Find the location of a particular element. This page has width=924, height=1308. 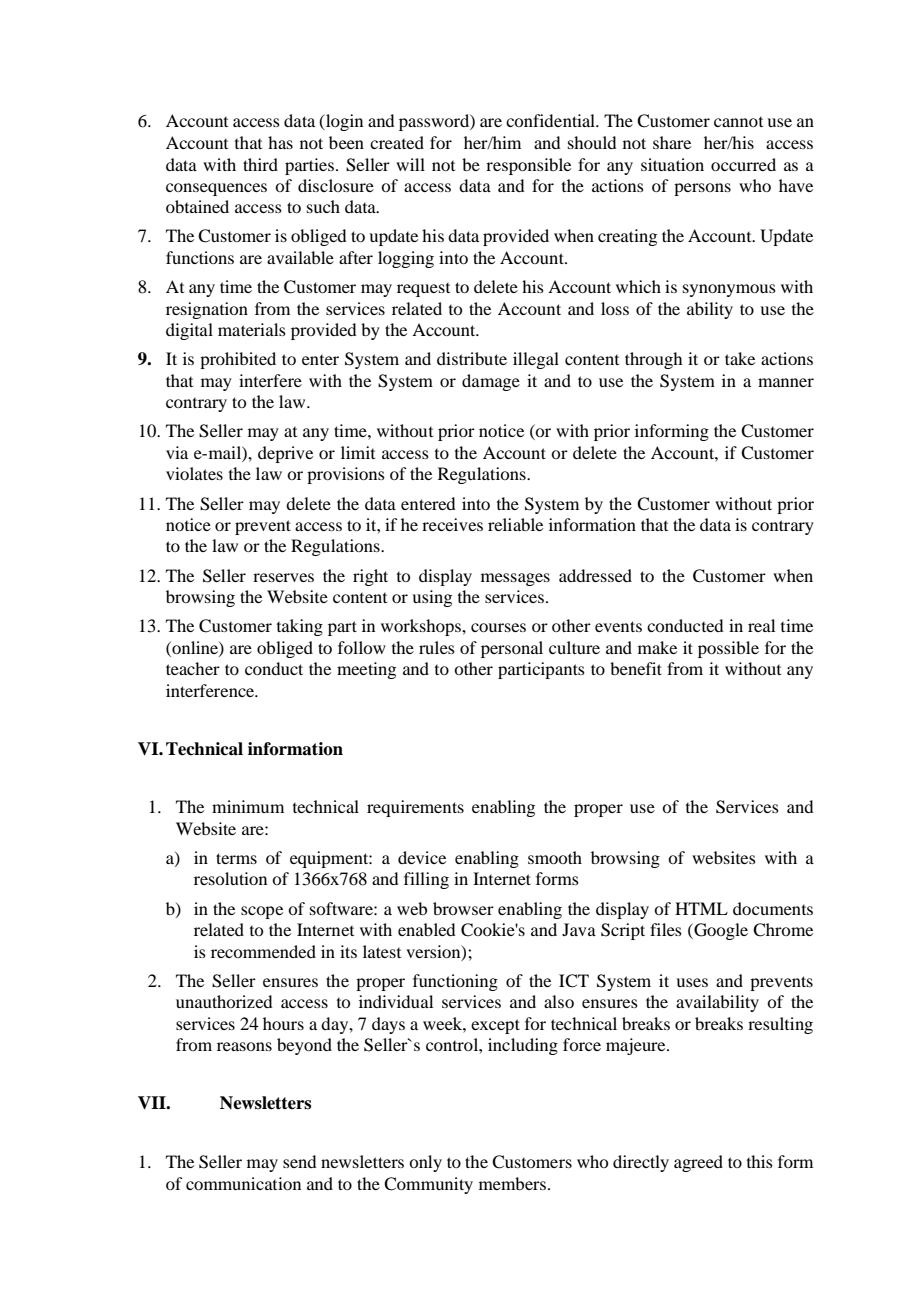

responsible is located at coordinates (528, 166).
